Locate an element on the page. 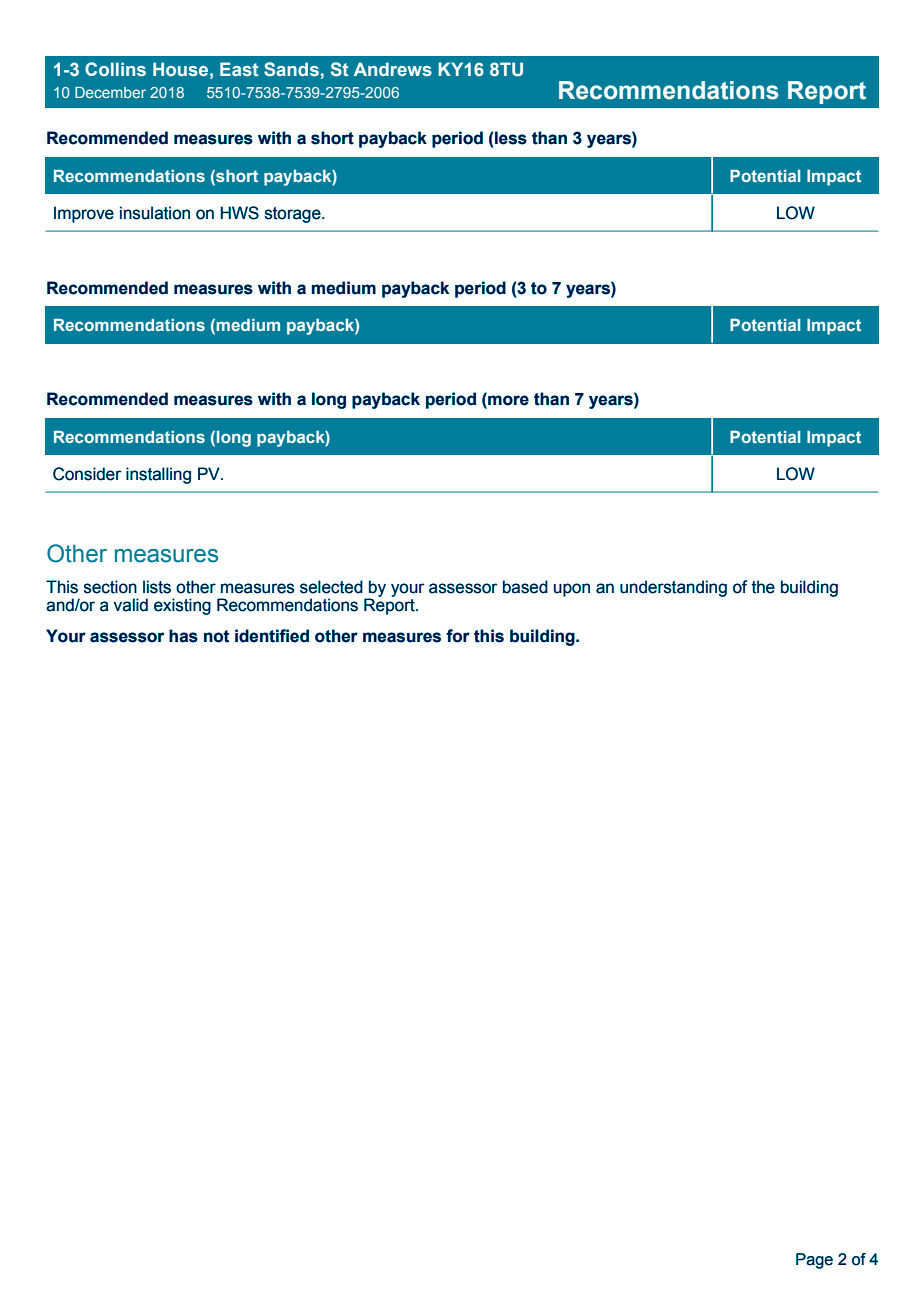 The width and height of the page is (924, 1308). existing is located at coordinates (182, 606).
